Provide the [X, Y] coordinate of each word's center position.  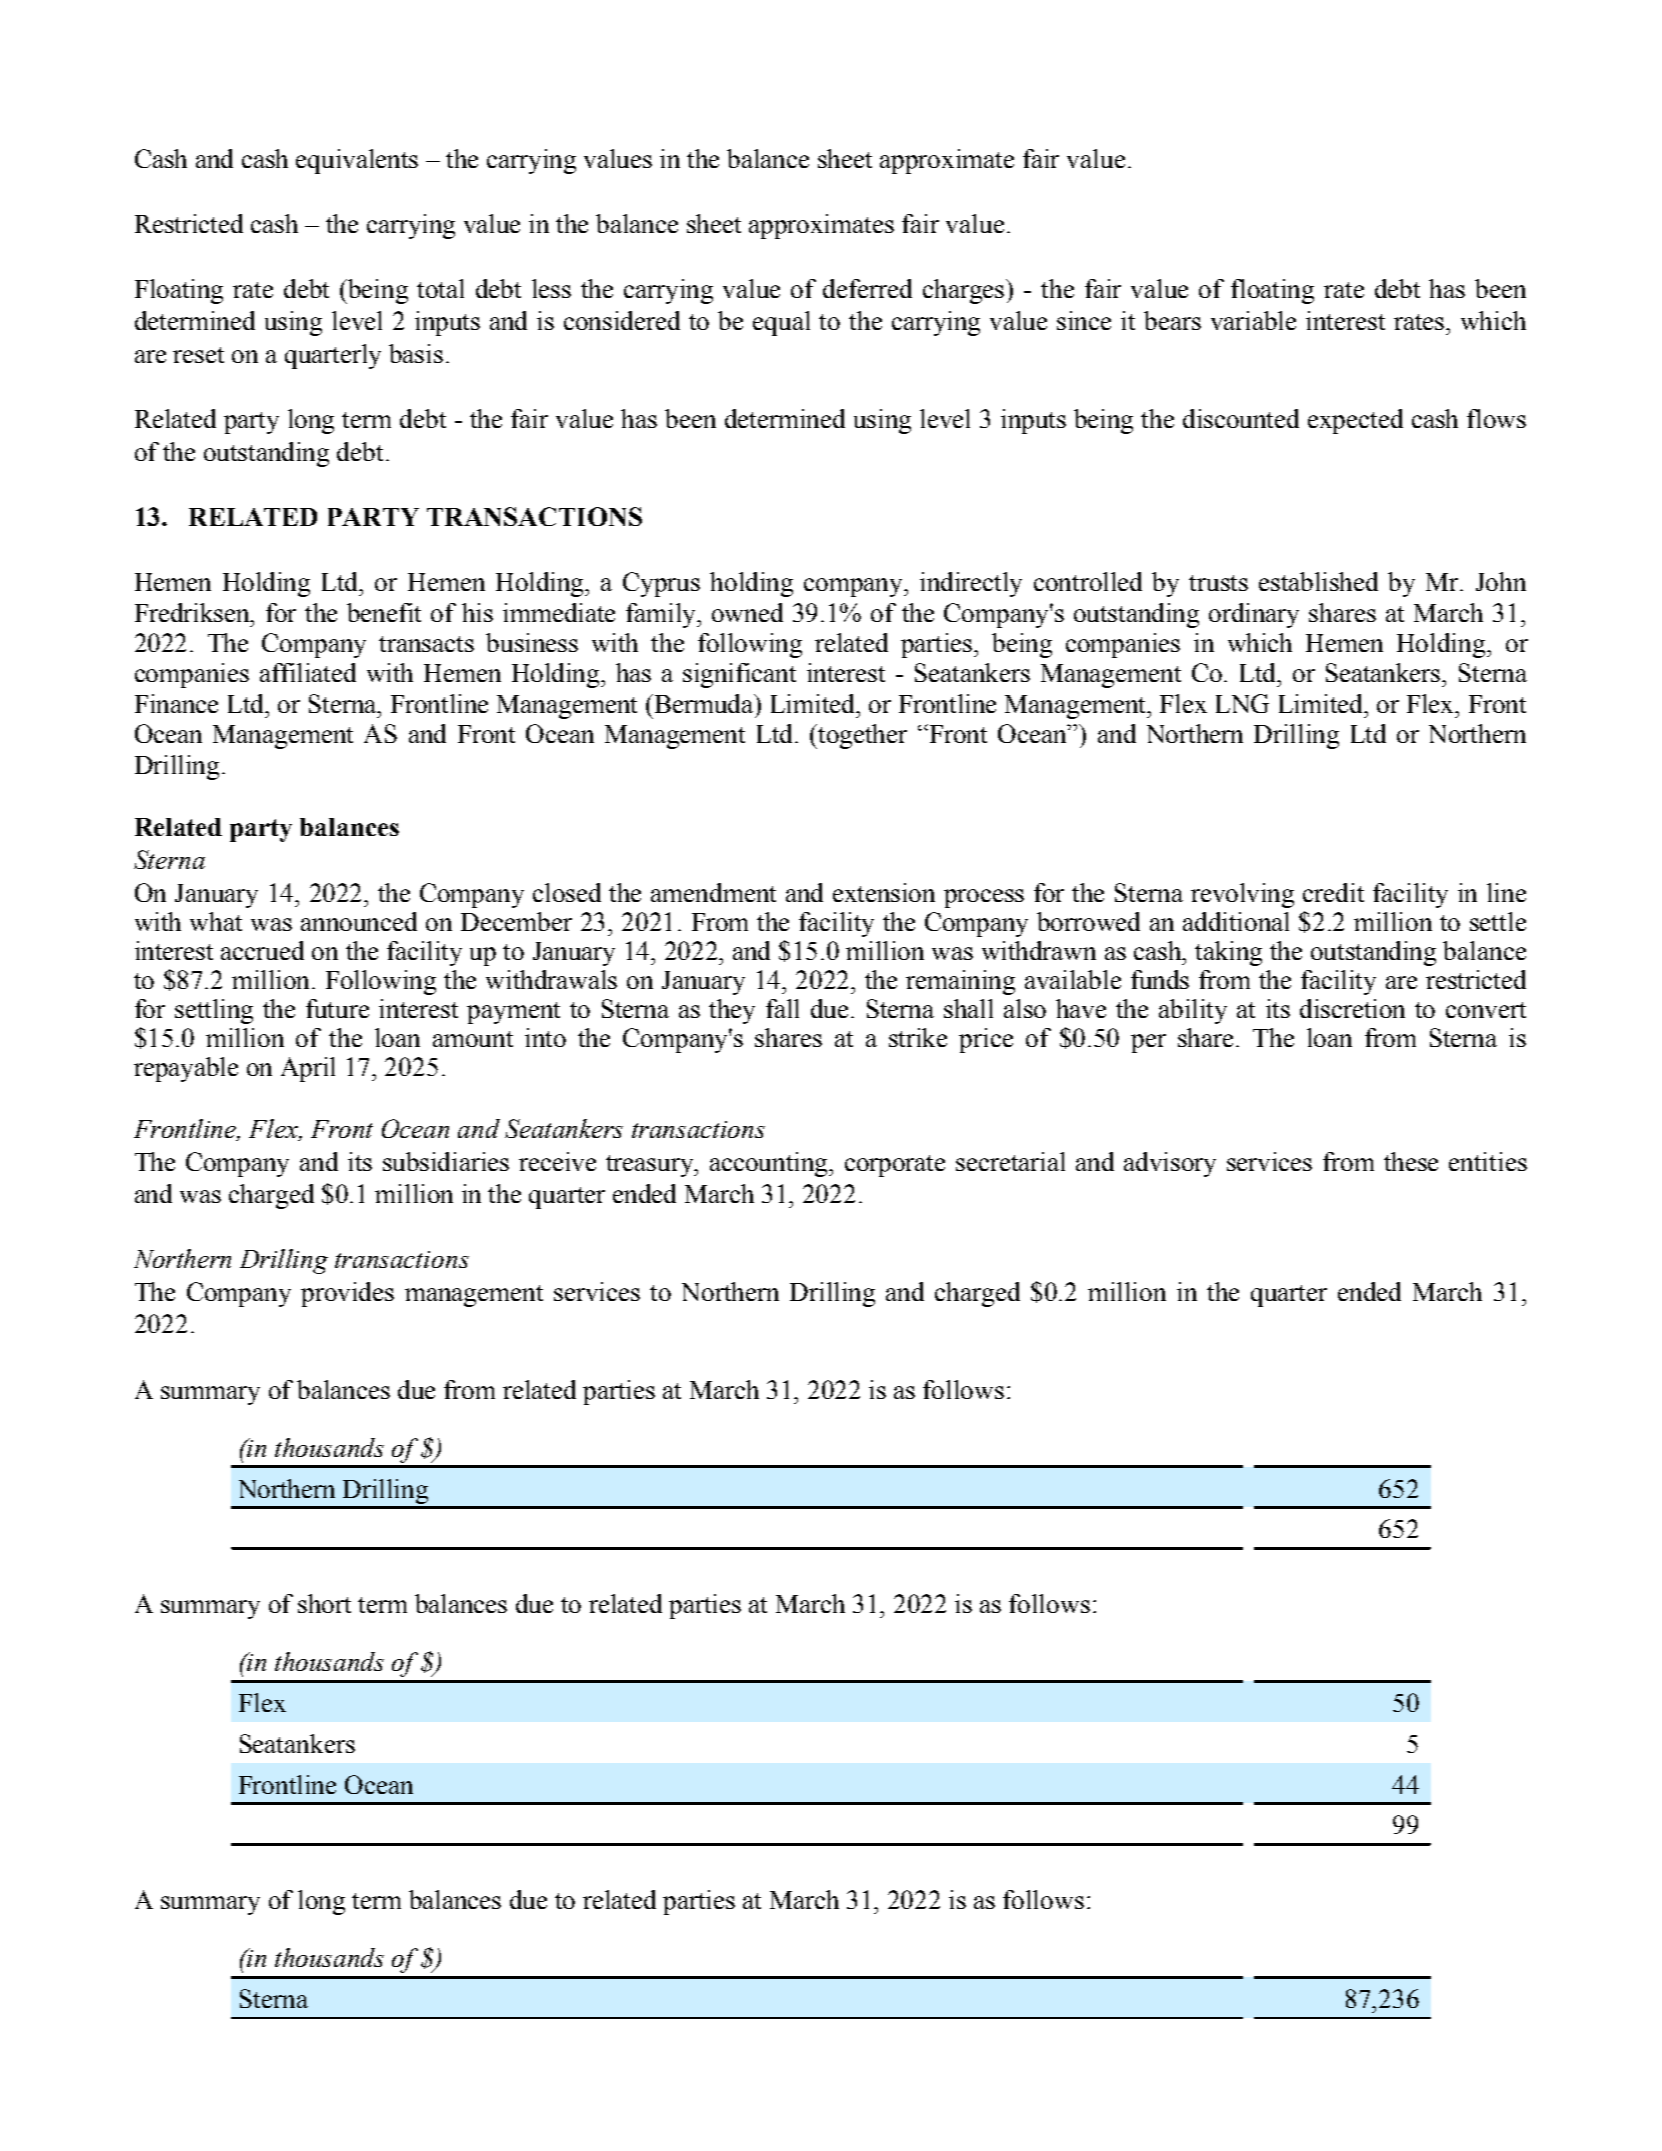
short [324, 1603]
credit [1333, 892]
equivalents [357, 161]
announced [359, 921]
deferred [867, 288]
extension [884, 892]
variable [1253, 320]
